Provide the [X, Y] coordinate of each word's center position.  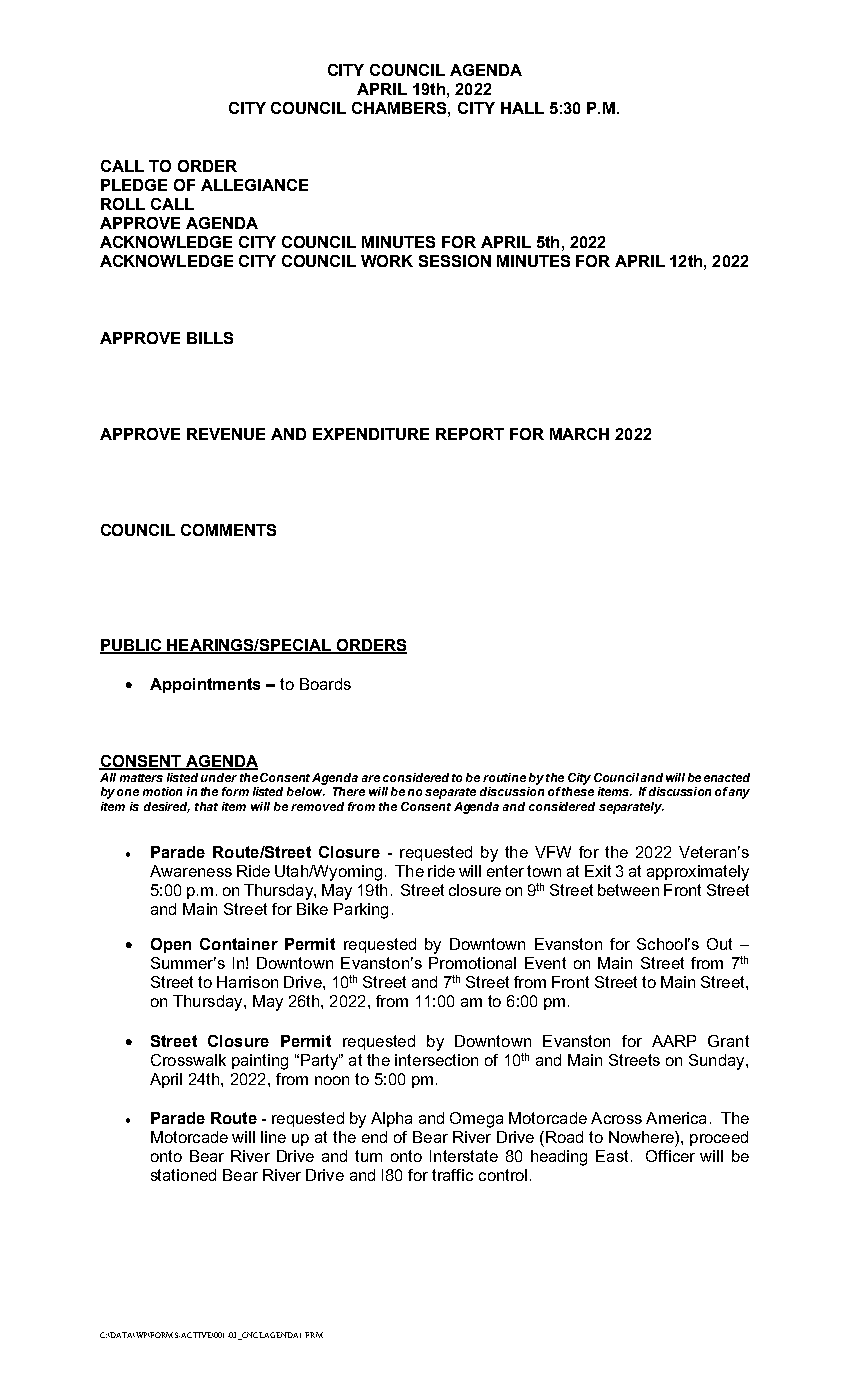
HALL [522, 108]
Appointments [205, 685]
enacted [727, 777]
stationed [183, 1175]
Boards [325, 684]
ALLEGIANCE [254, 185]
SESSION [455, 261]
